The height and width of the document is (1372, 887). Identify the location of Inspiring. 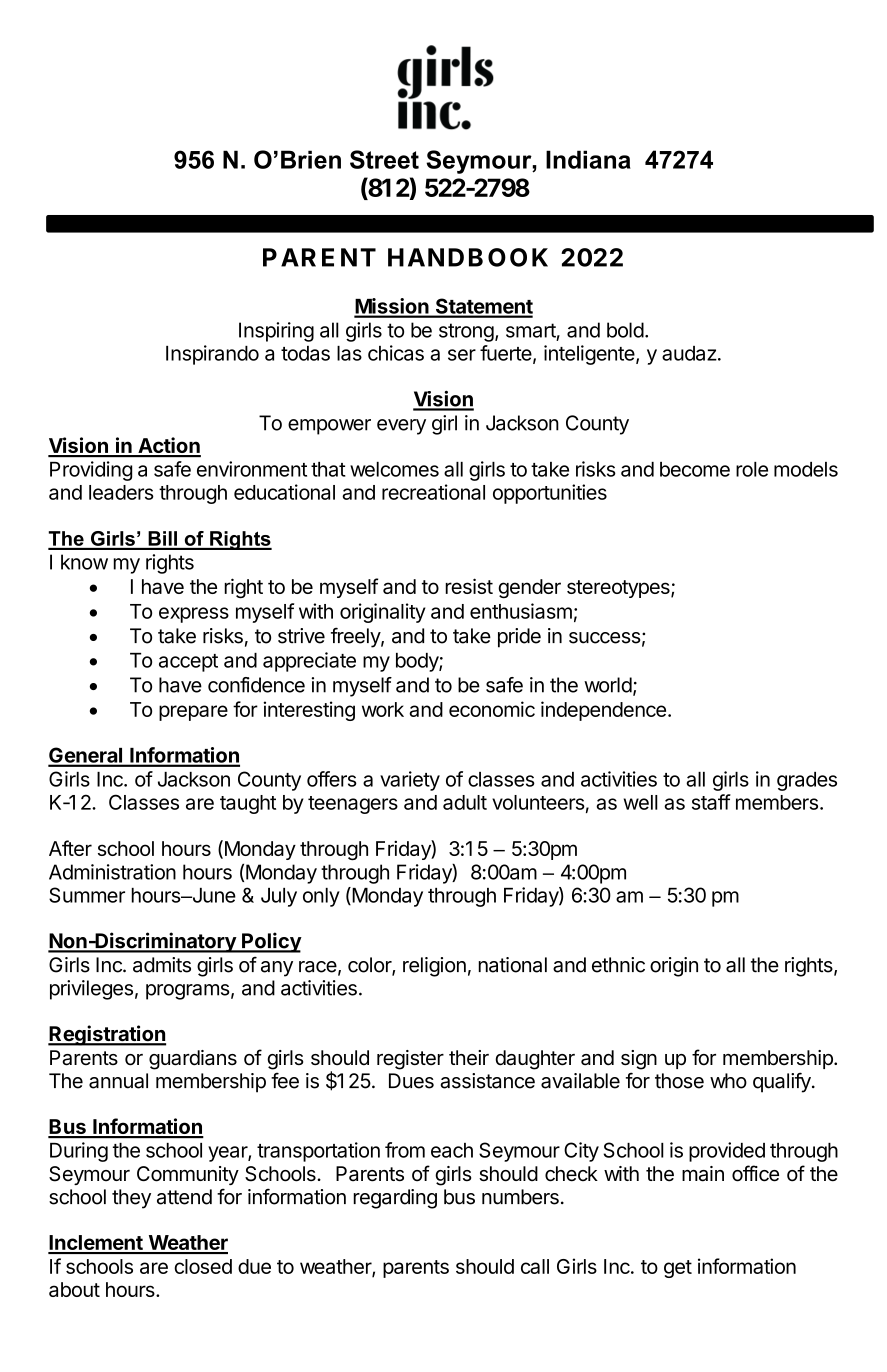
(276, 332).
